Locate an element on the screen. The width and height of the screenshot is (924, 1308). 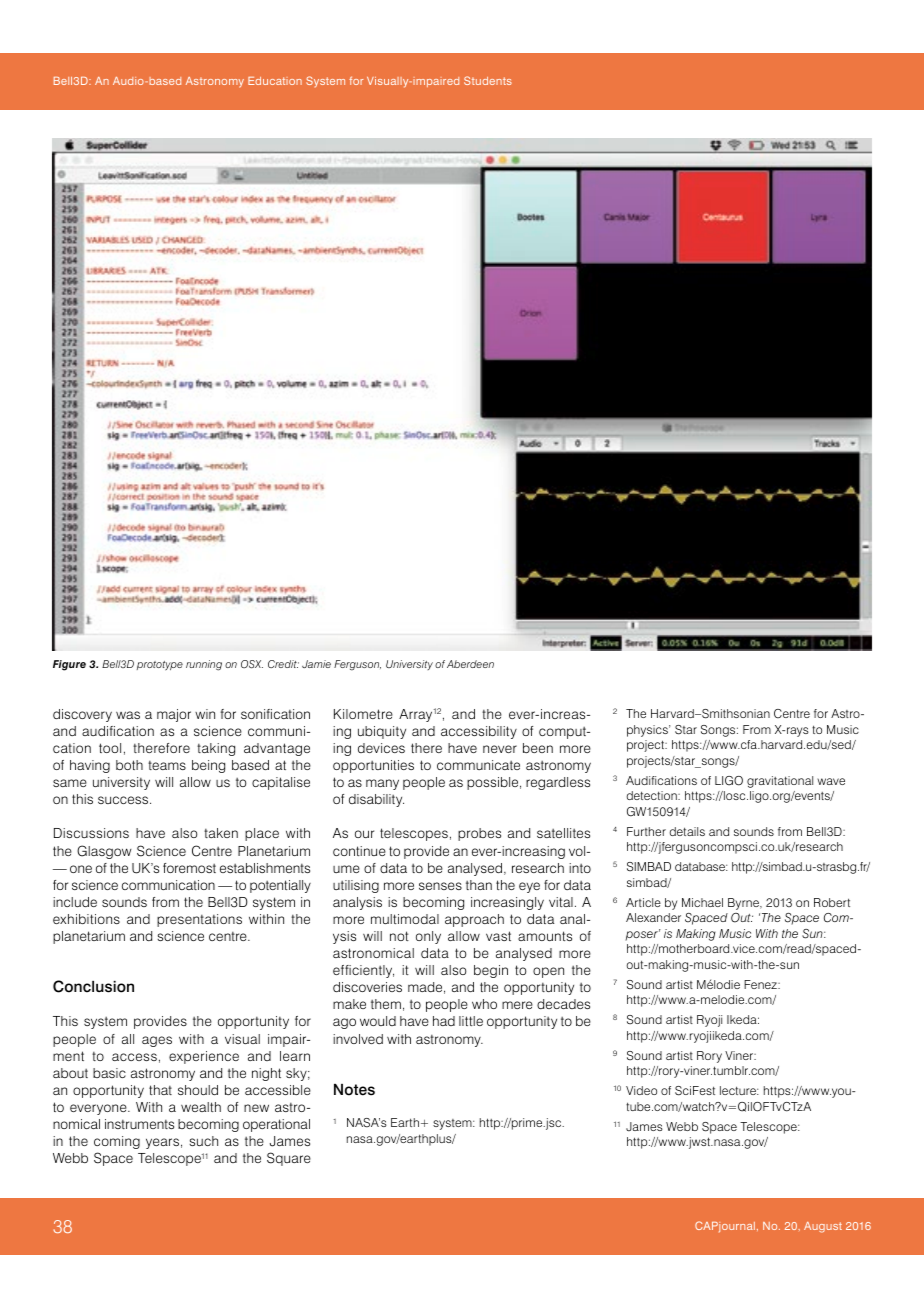
such is located at coordinates (203, 1141).
